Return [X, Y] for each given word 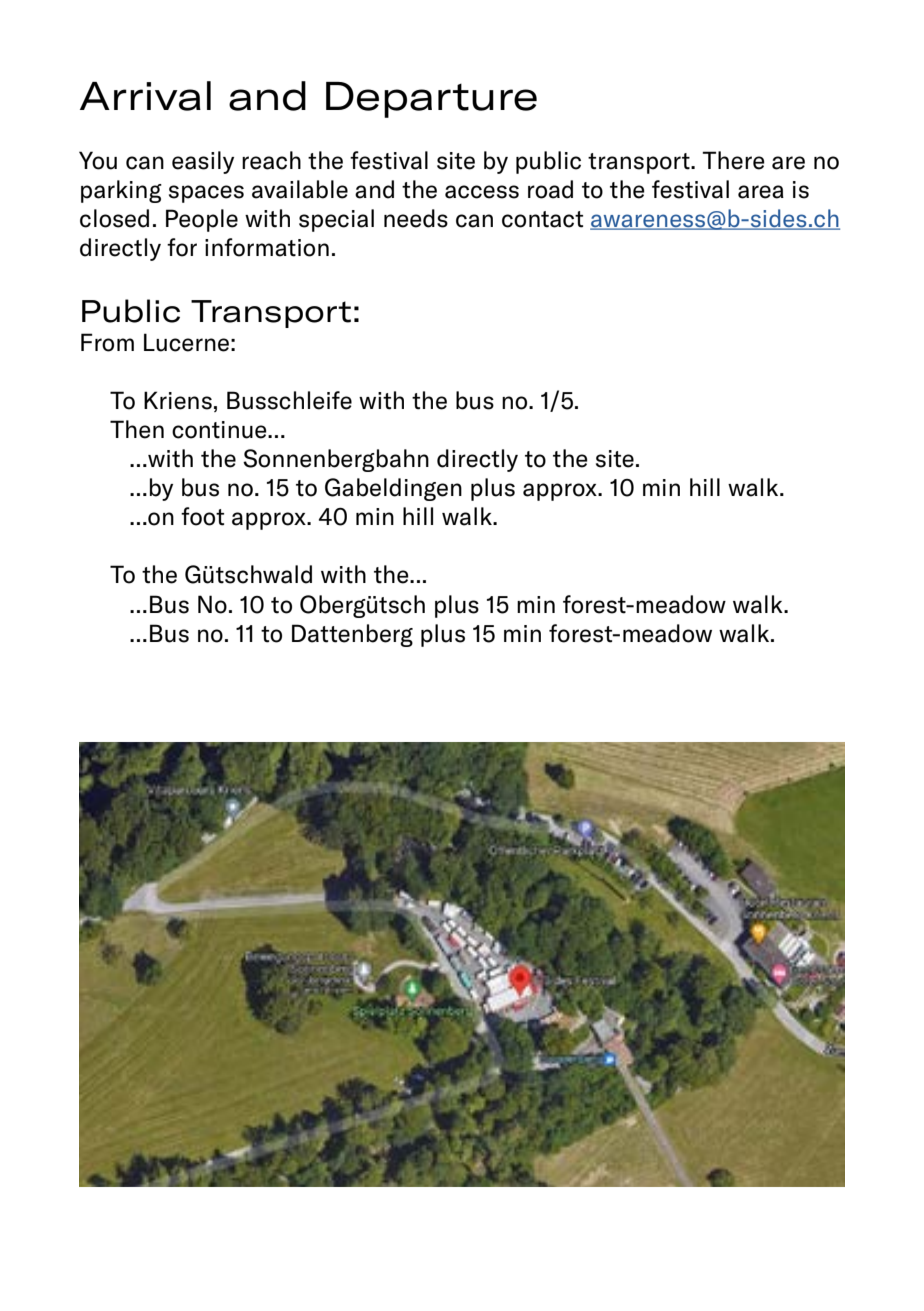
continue [220, 430]
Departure [431, 100]
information [267, 247]
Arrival [145, 96]
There [733, 160]
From [107, 342]
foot [202, 516]
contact [542, 219]
